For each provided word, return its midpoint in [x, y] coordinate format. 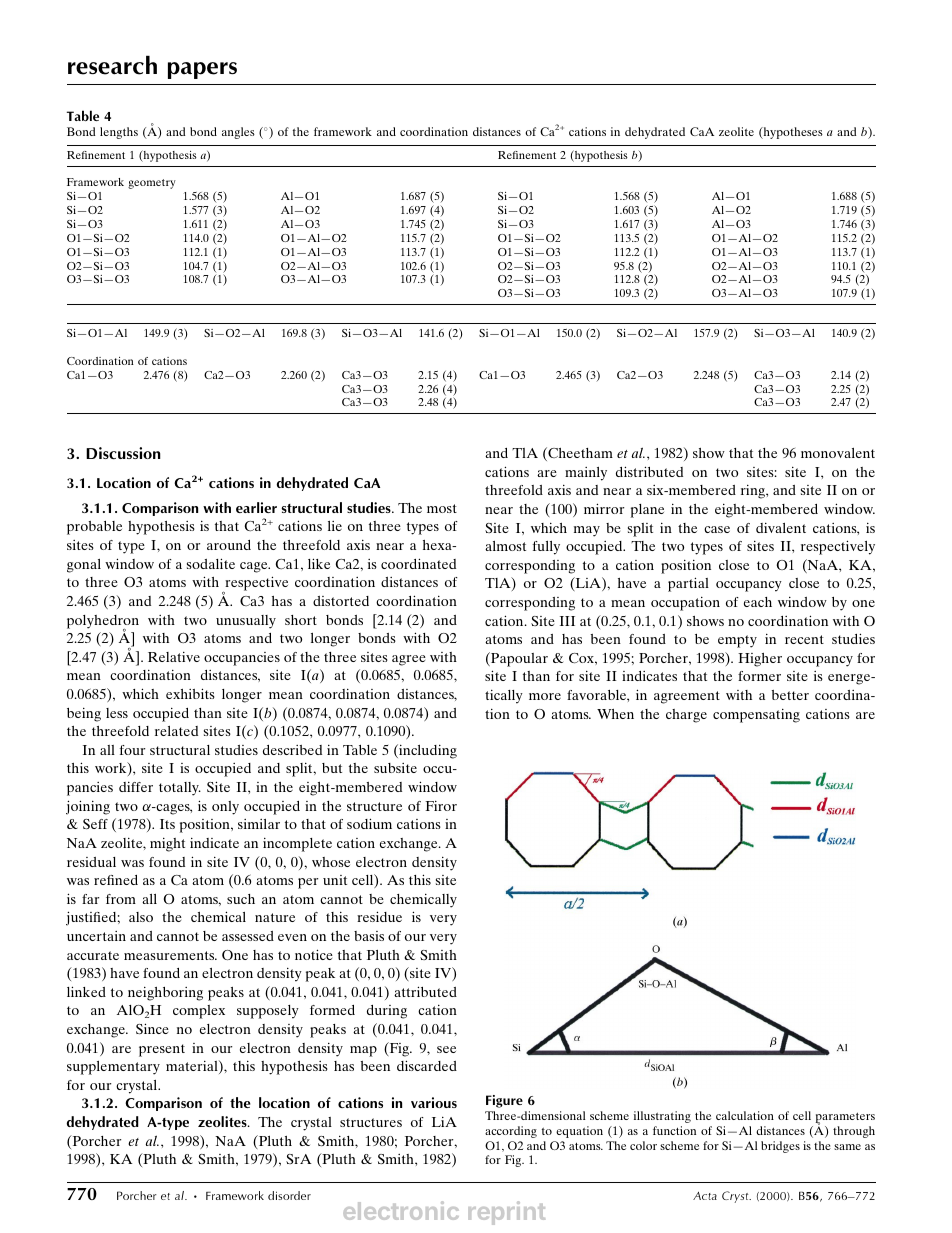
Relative [174, 657]
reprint [507, 1213]
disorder [289, 1195]
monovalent [838, 453]
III [567, 621]
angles [238, 133]
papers [202, 70]
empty [737, 641]
